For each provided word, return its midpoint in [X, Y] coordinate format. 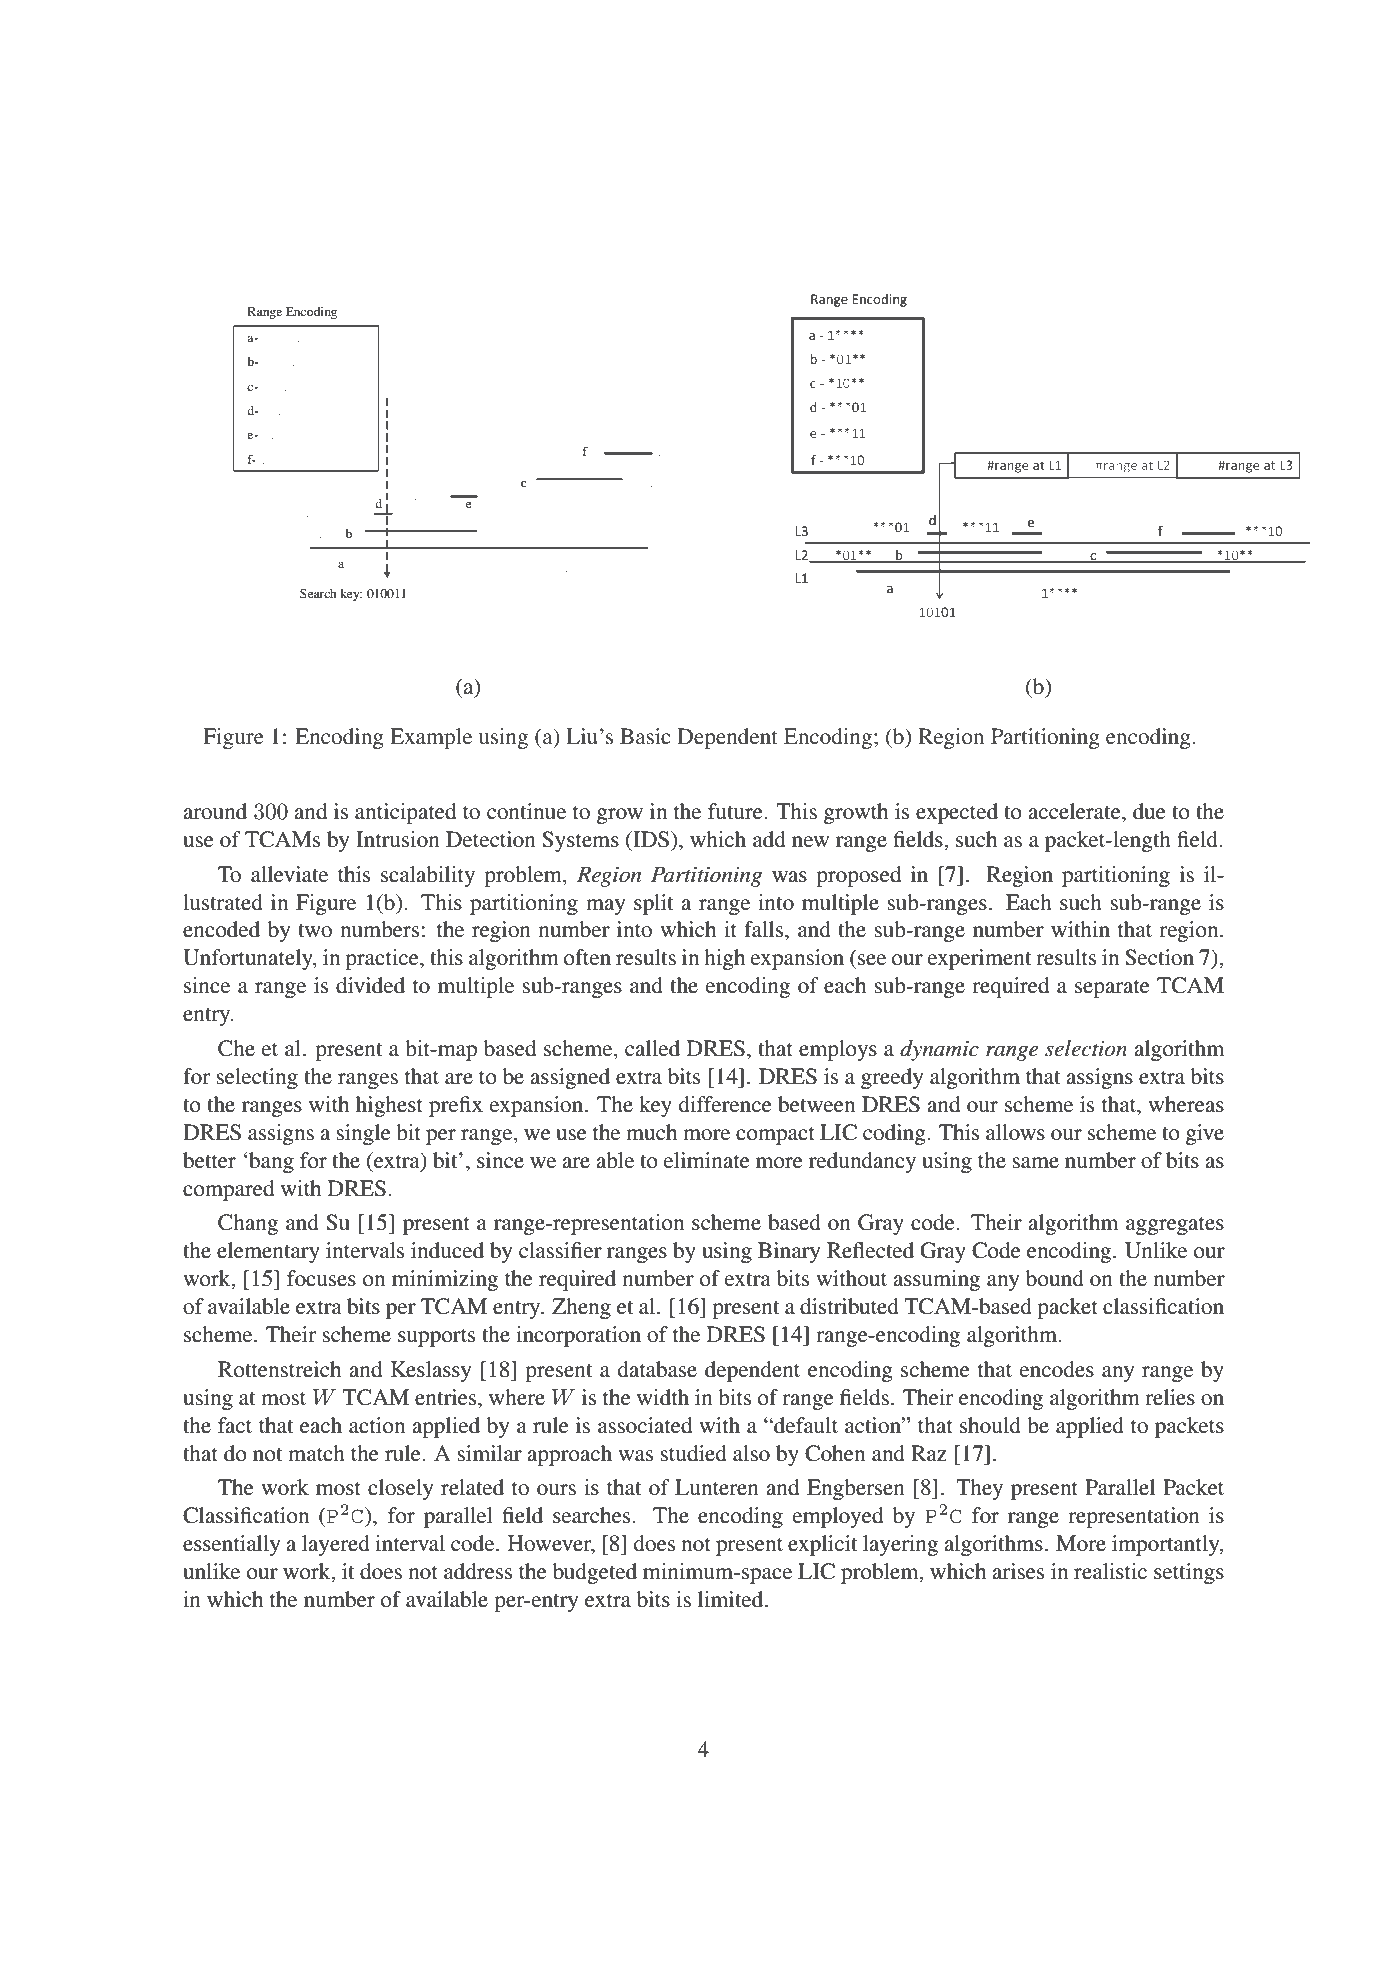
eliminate [707, 1160]
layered [336, 1545]
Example [431, 738]
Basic [645, 736]
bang [270, 1162]
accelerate [1075, 811]
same [1035, 1163]
